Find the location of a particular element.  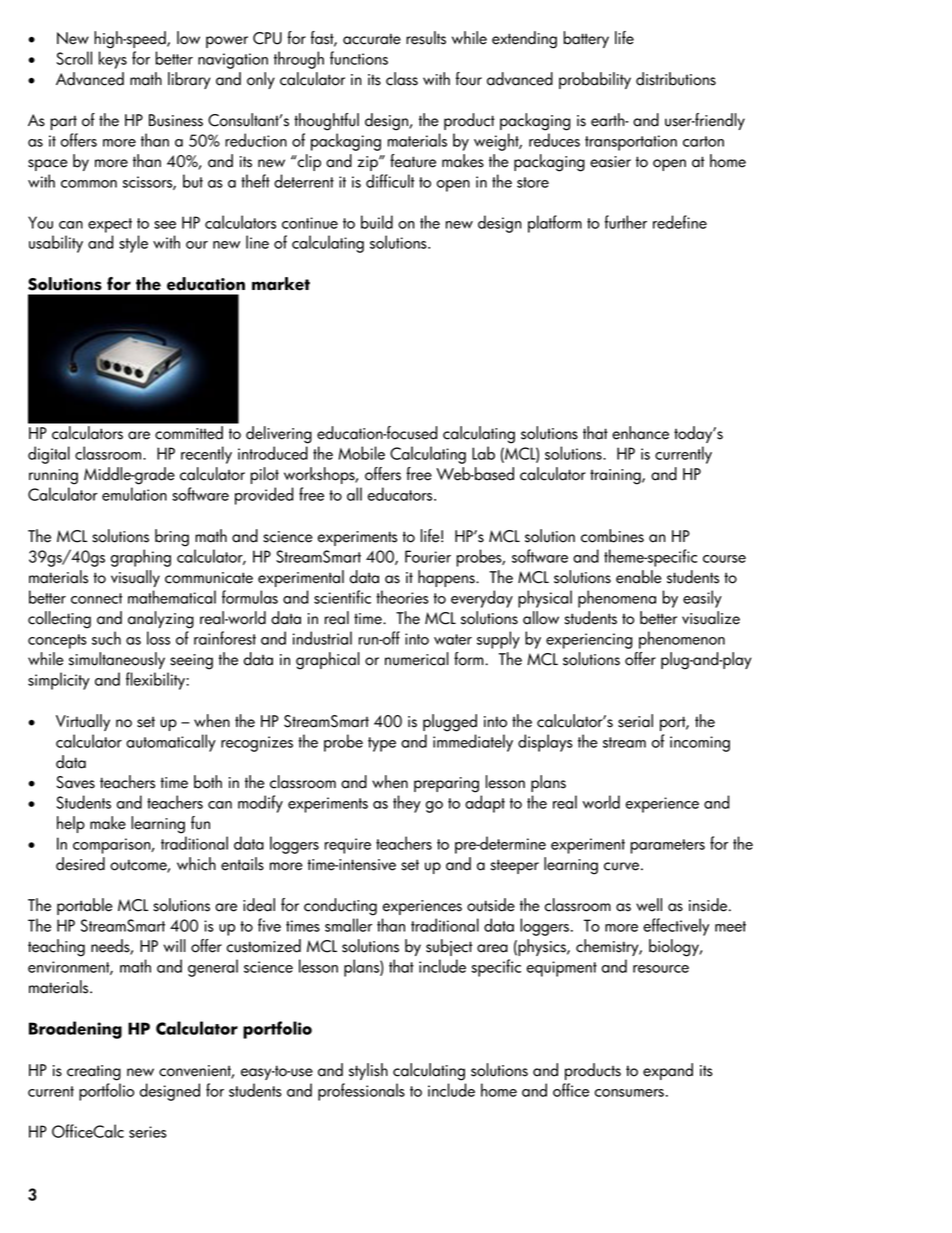

enable is located at coordinates (639, 577).
